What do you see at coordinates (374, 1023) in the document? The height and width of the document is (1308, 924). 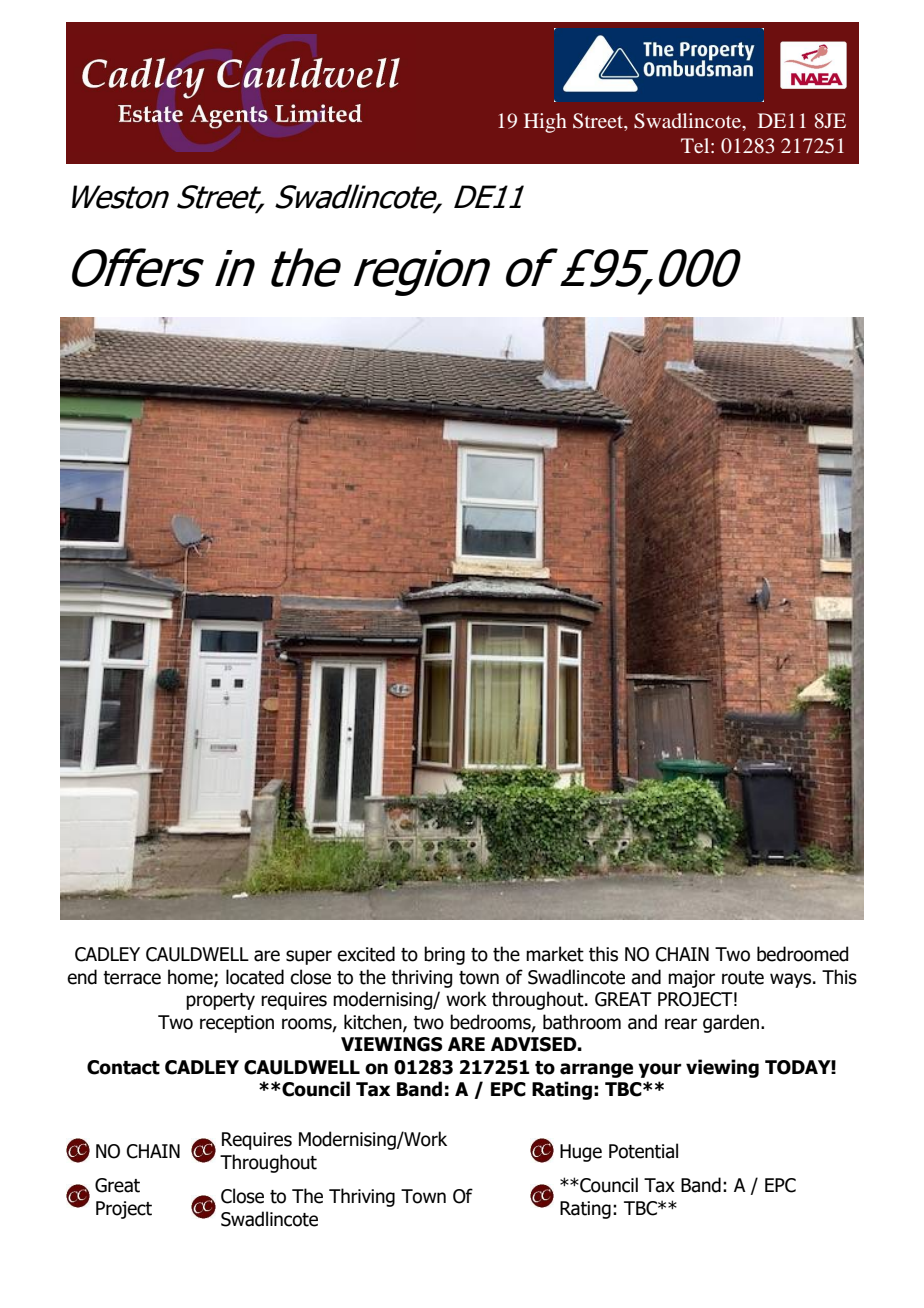 I see `kitchen` at bounding box center [374, 1023].
